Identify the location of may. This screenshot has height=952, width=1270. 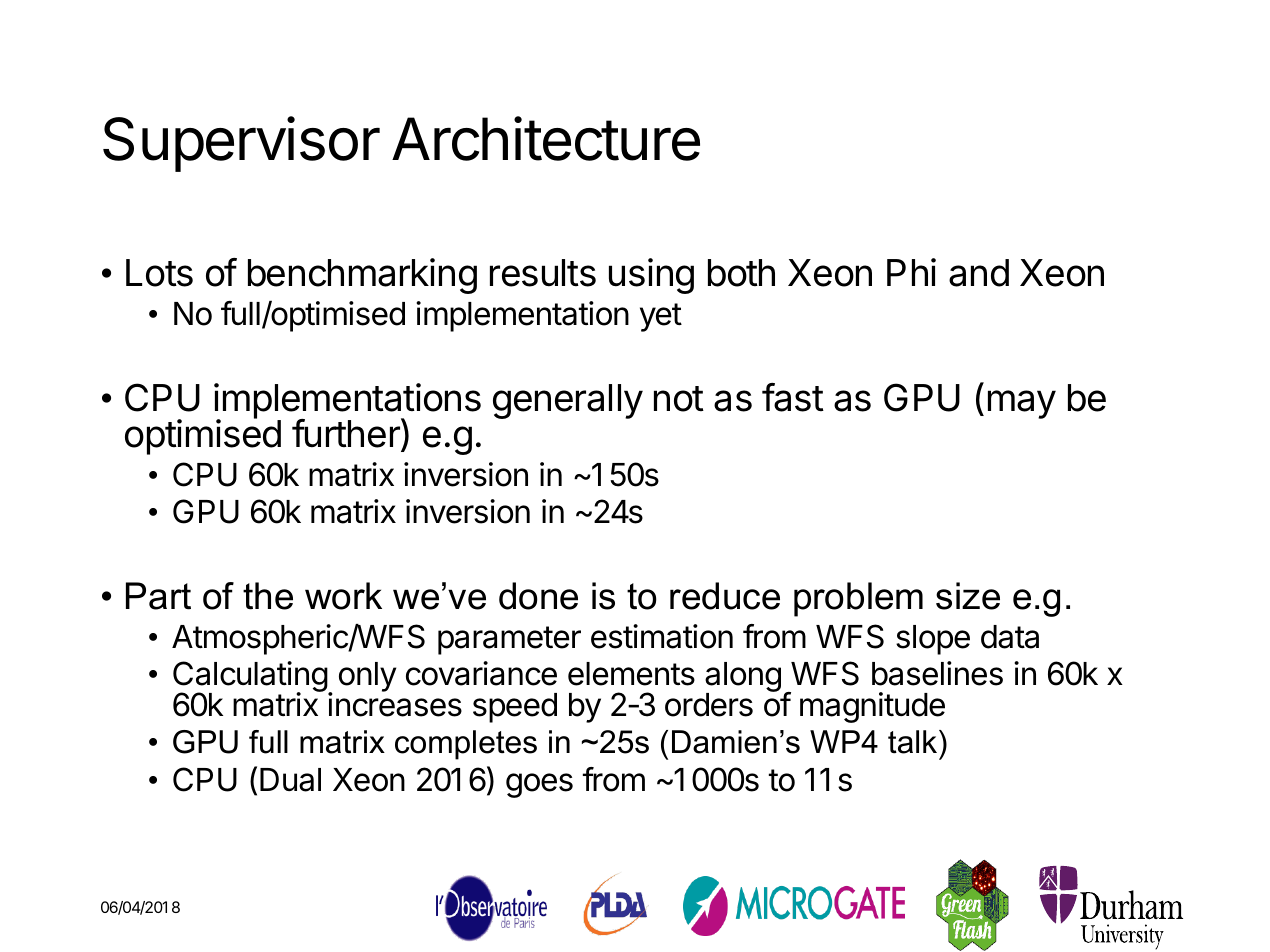
(1022, 404).
